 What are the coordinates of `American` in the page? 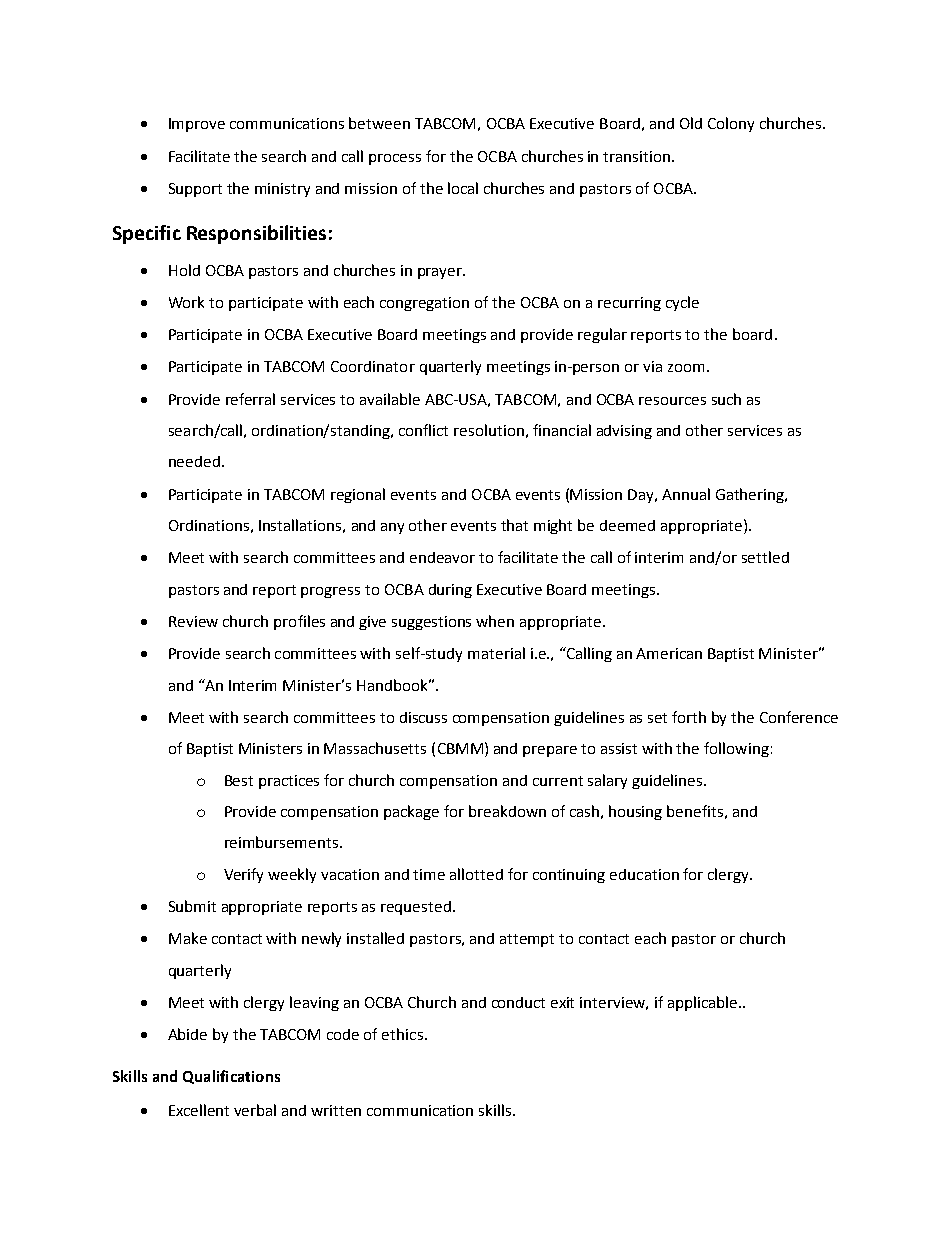 It's located at (669, 653).
